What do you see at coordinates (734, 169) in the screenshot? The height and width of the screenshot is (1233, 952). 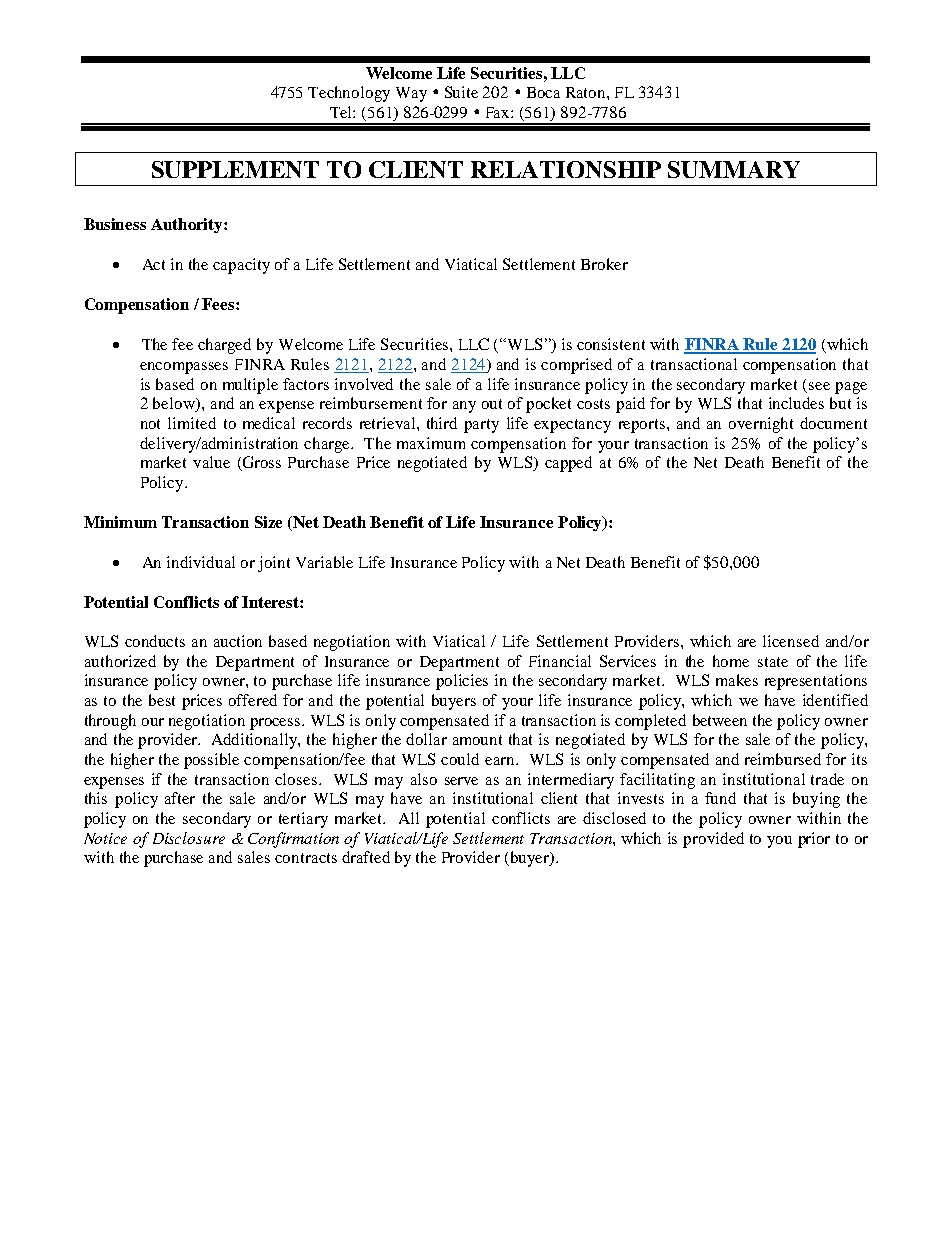 I see `SUMMARY` at bounding box center [734, 169].
